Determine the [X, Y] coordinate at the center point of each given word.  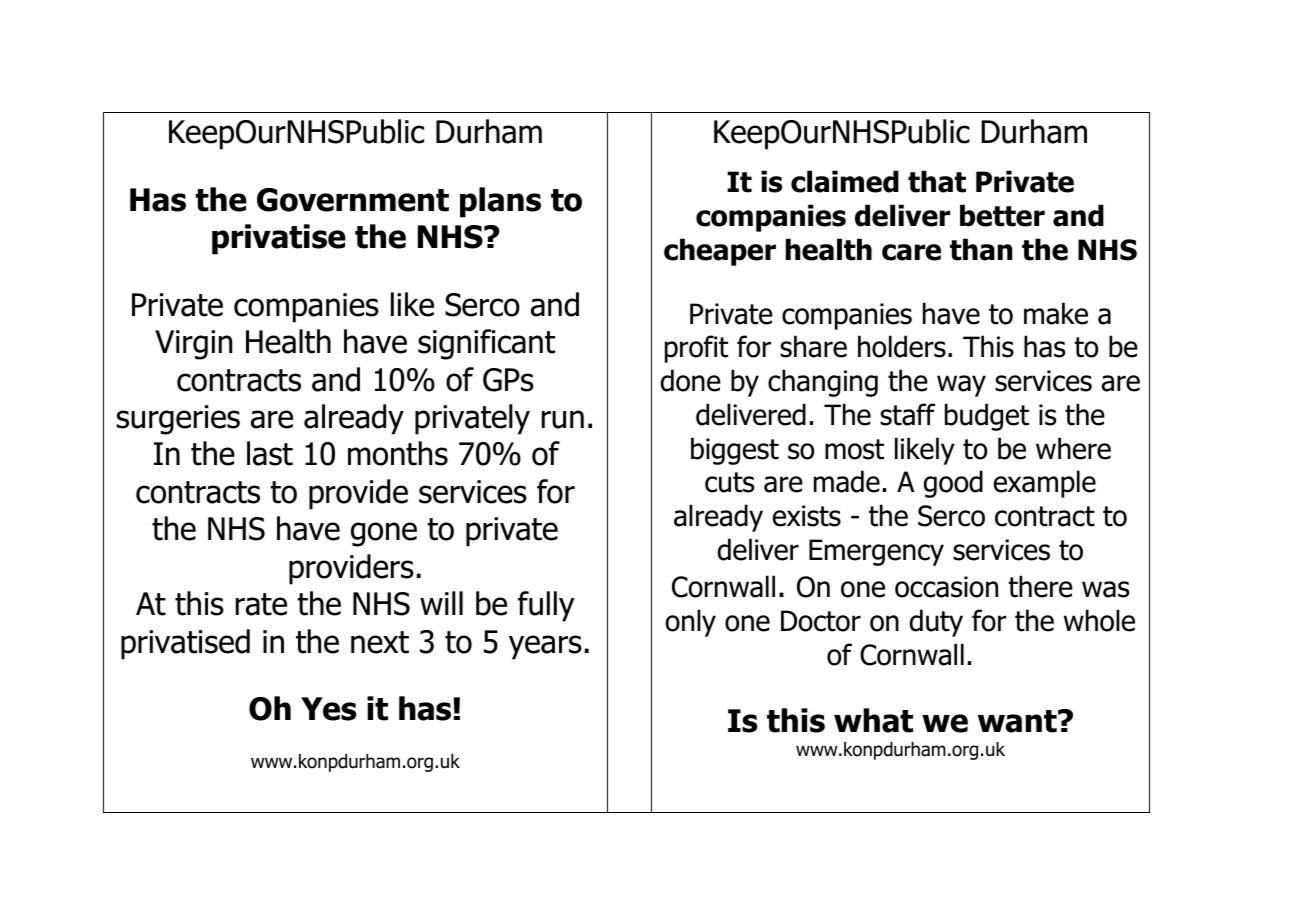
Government [353, 200]
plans [500, 202]
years [545, 647]
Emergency [876, 552]
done [691, 380]
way [961, 386]
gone [384, 534]
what [873, 720]
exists [807, 516]
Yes [329, 709]
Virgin [193, 345]
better [1002, 215]
